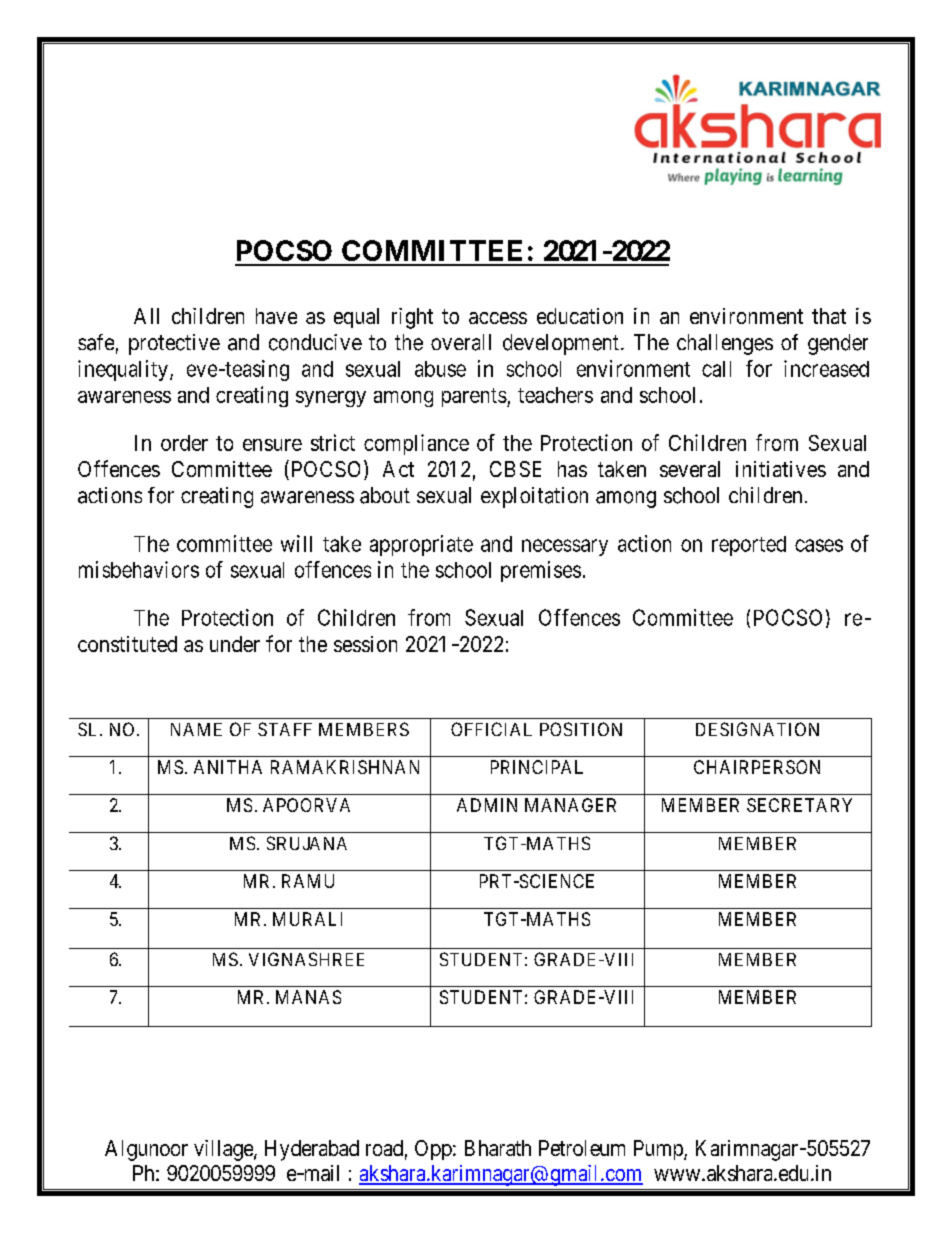 Image resolution: width=952 pixels, height=1233 pixels. What do you see at coordinates (725, 344) in the document?
I see `challenges` at bounding box center [725, 344].
